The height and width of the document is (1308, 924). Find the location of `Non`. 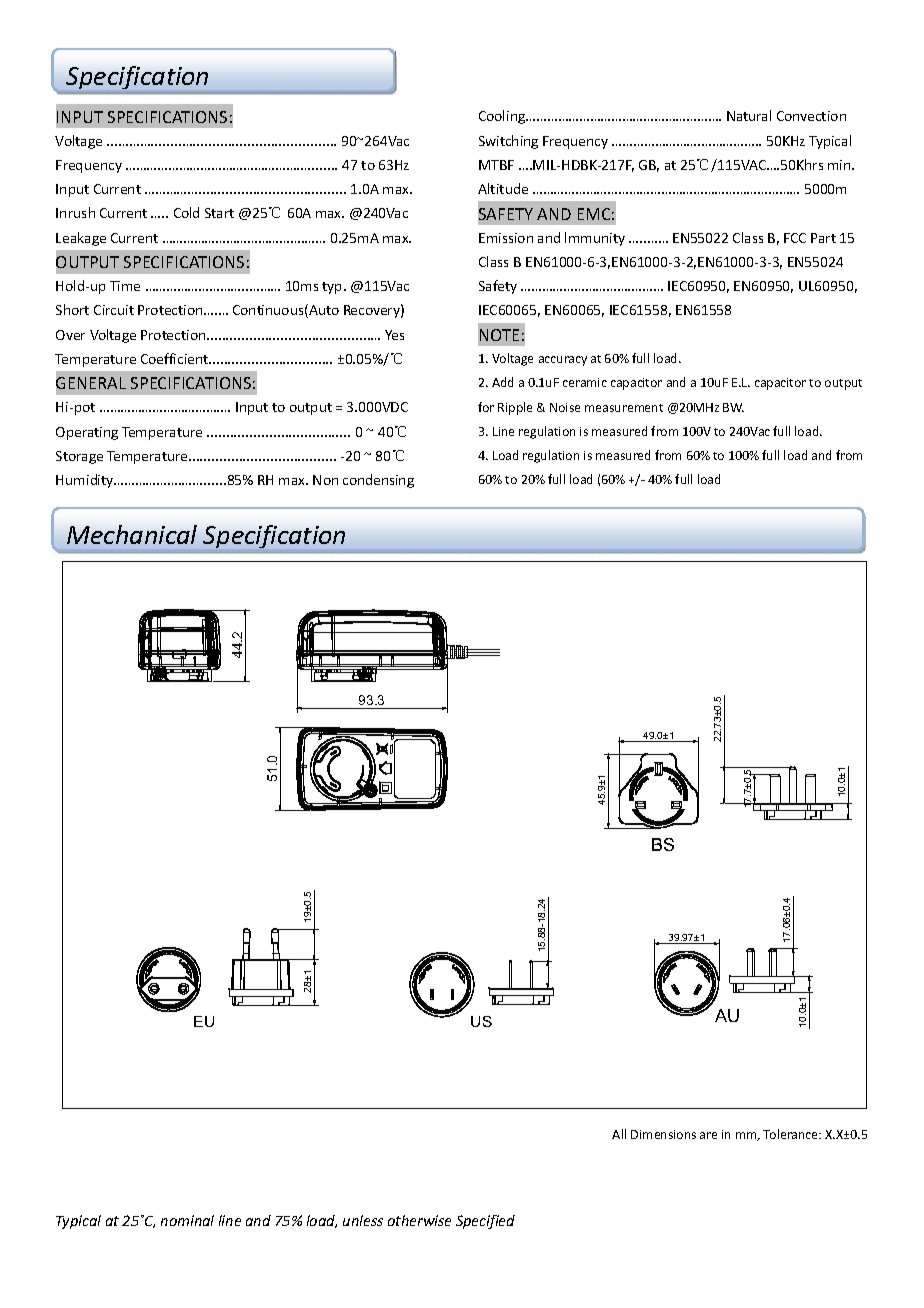

Non is located at coordinates (325, 480).
